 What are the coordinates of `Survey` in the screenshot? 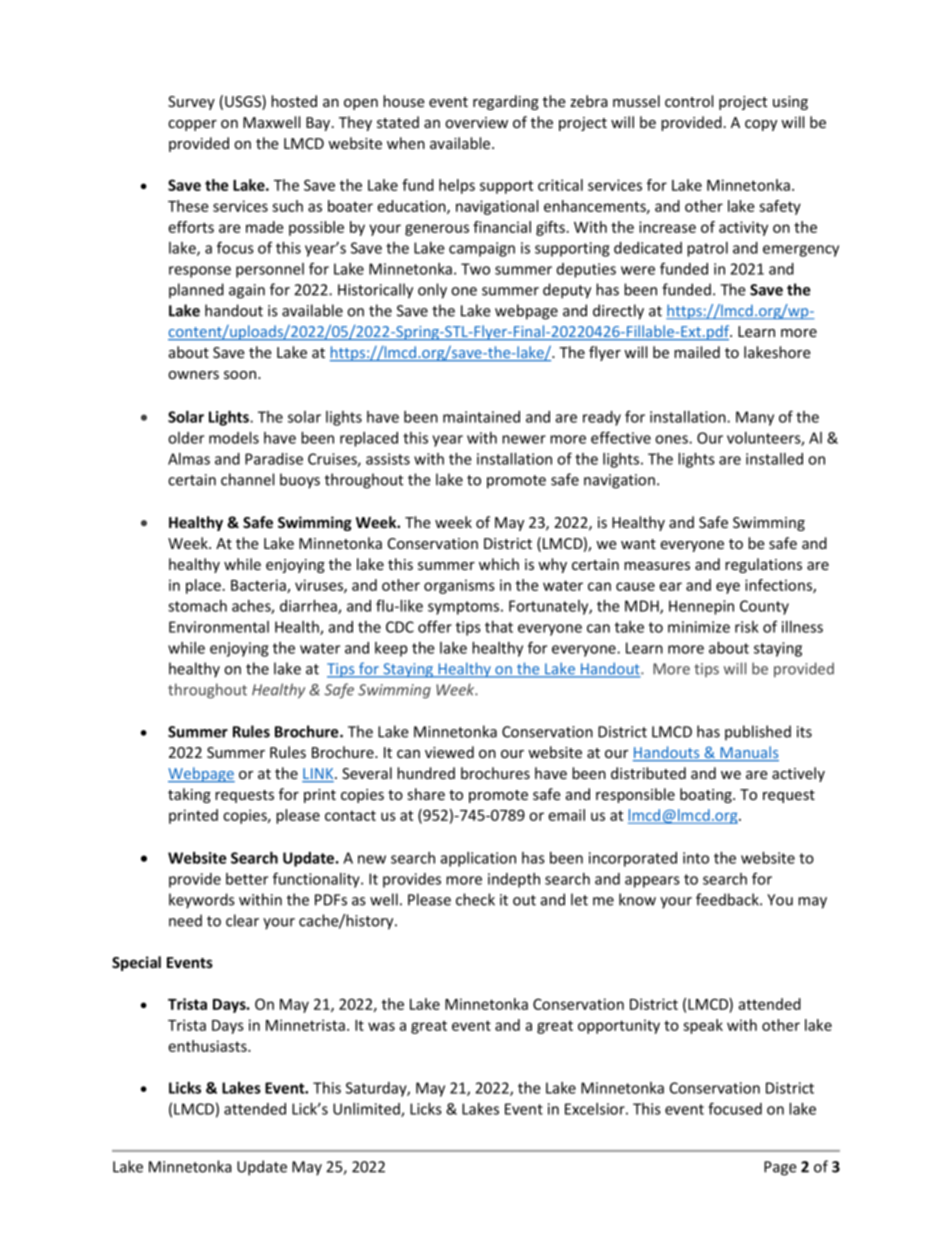 It's located at (191, 103).
